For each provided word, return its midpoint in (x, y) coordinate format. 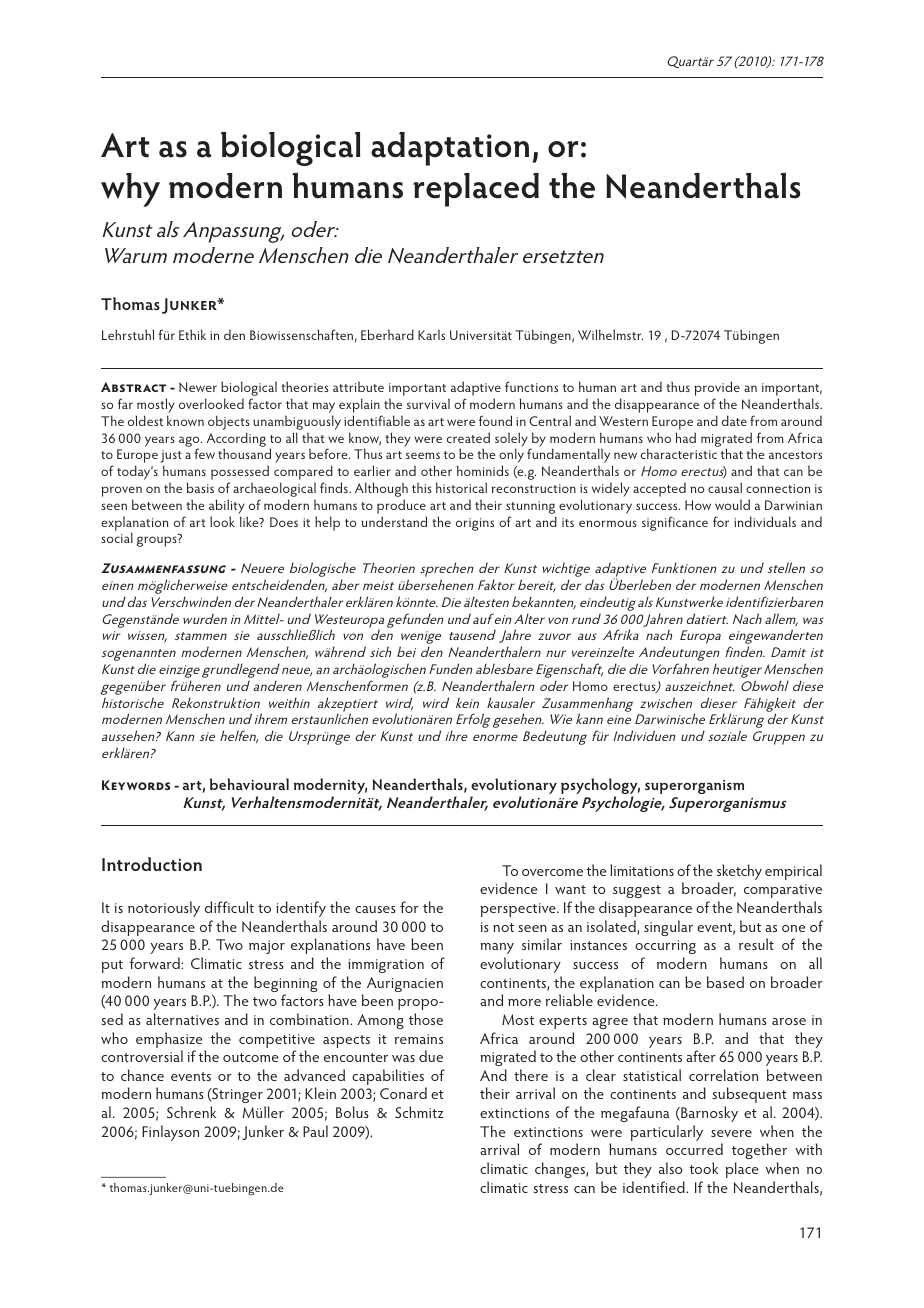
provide (717, 390)
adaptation (450, 149)
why (130, 190)
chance (142, 1075)
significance (675, 523)
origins (475, 524)
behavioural (249, 784)
